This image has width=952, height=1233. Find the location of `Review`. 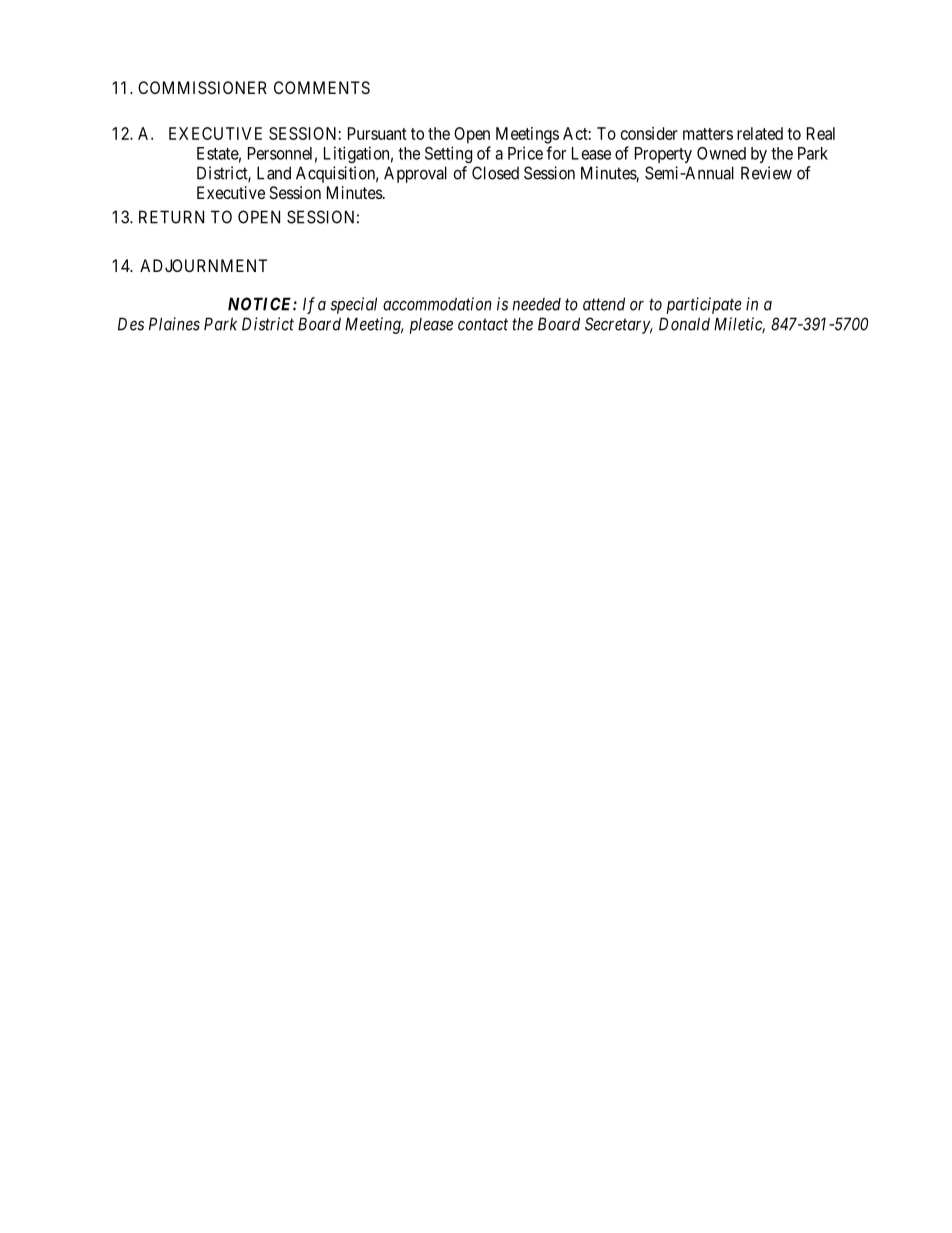

Review is located at coordinates (766, 173).
